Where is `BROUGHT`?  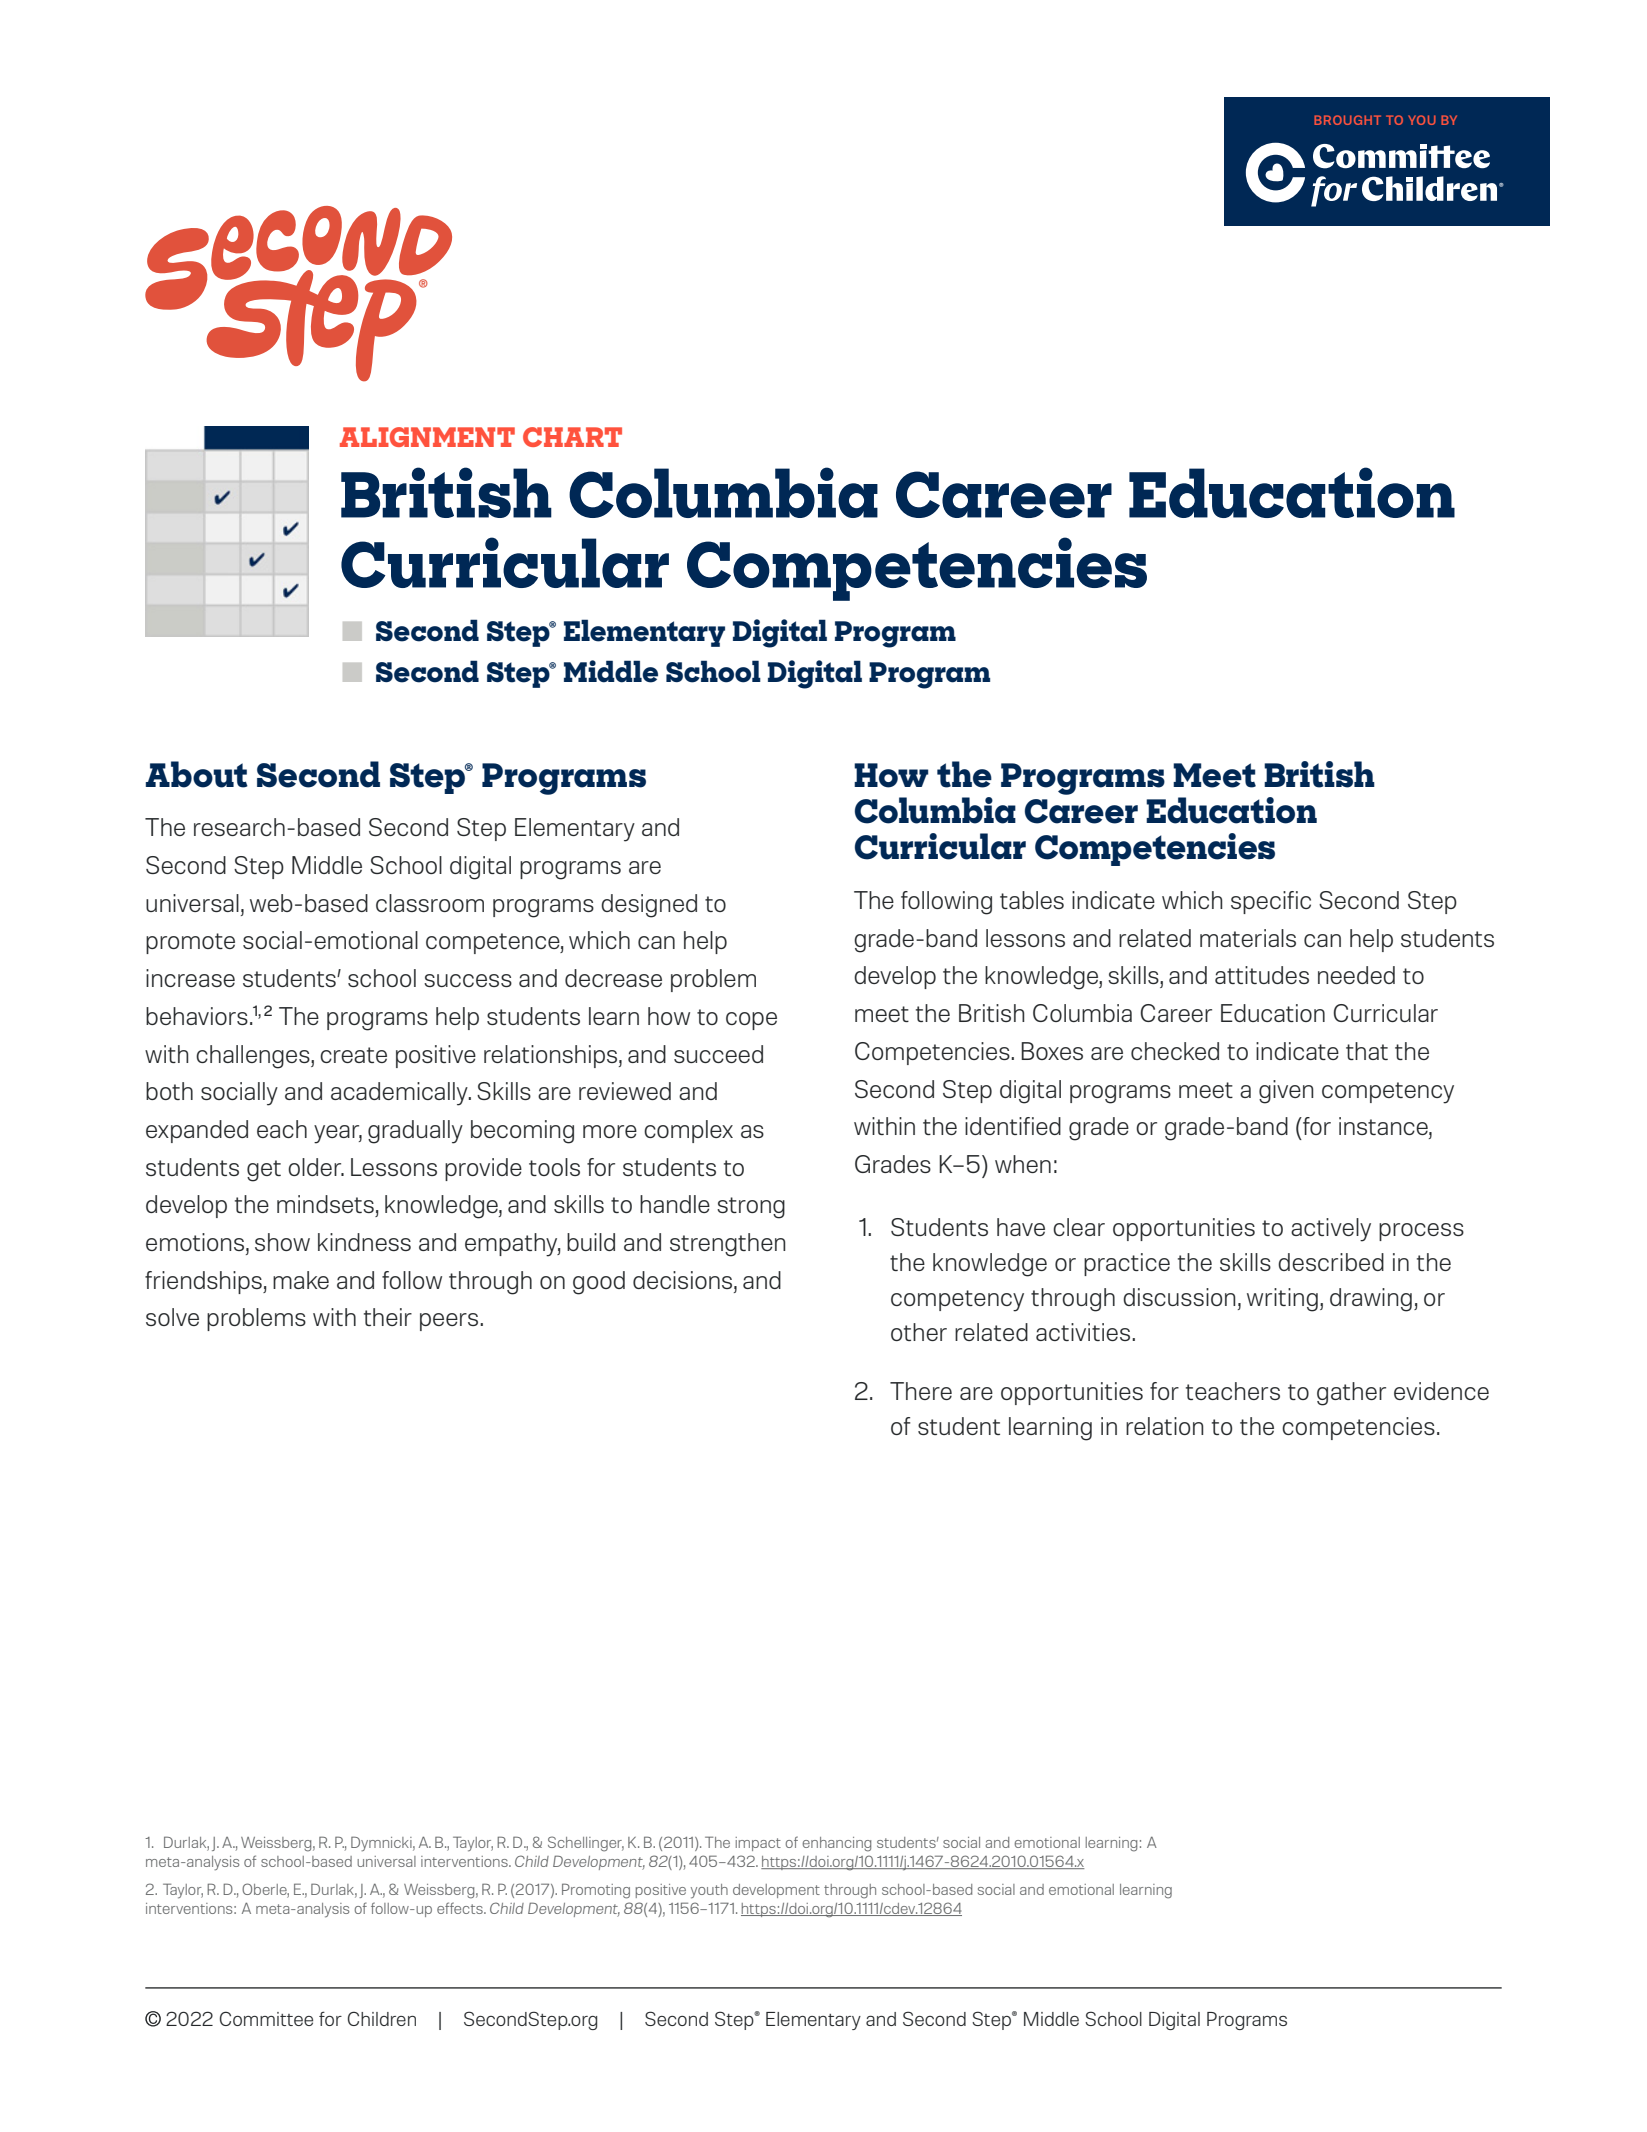
BROUGHT is located at coordinates (1347, 120).
